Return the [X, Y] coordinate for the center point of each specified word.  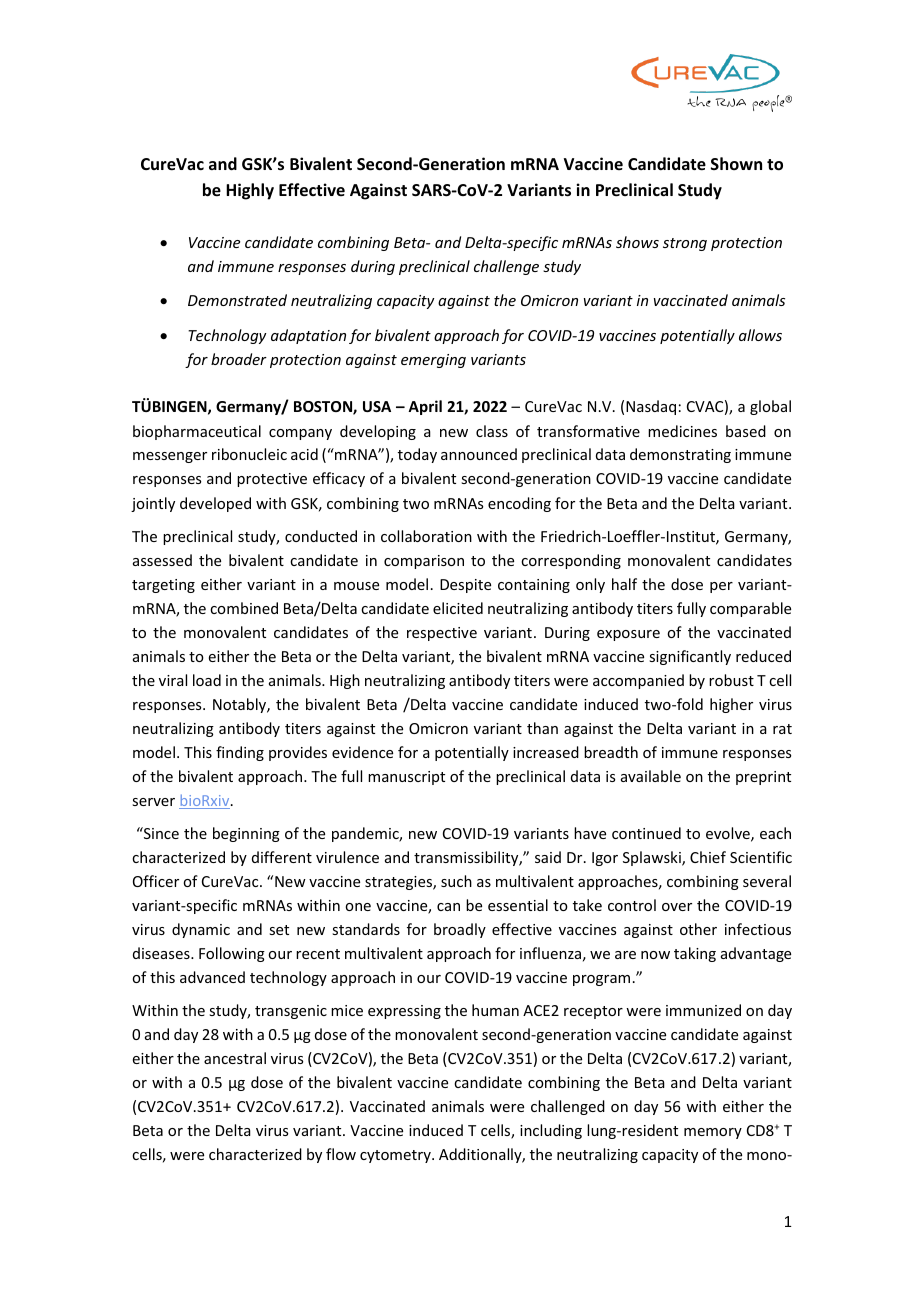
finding [240, 753]
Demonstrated [237, 300]
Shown [736, 163]
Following [232, 954]
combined [244, 608]
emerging [433, 361]
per [721, 587]
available [651, 776]
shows [637, 242]
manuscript [406, 778]
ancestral [235, 1058]
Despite [465, 586]
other [698, 929]
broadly [460, 930]
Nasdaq [651, 407]
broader [239, 359]
